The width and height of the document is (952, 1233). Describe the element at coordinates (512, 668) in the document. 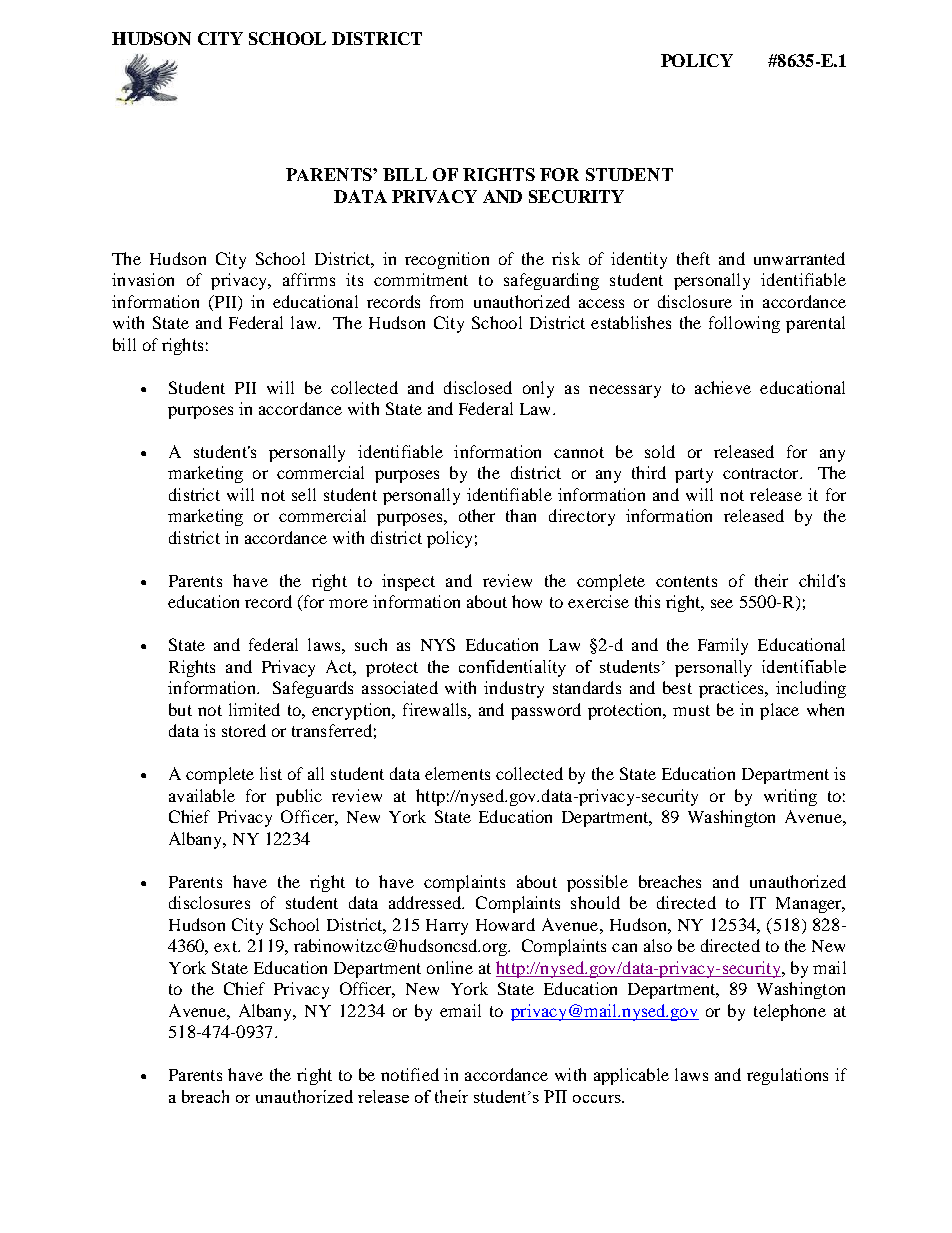

I see `confidentiality` at that location.
